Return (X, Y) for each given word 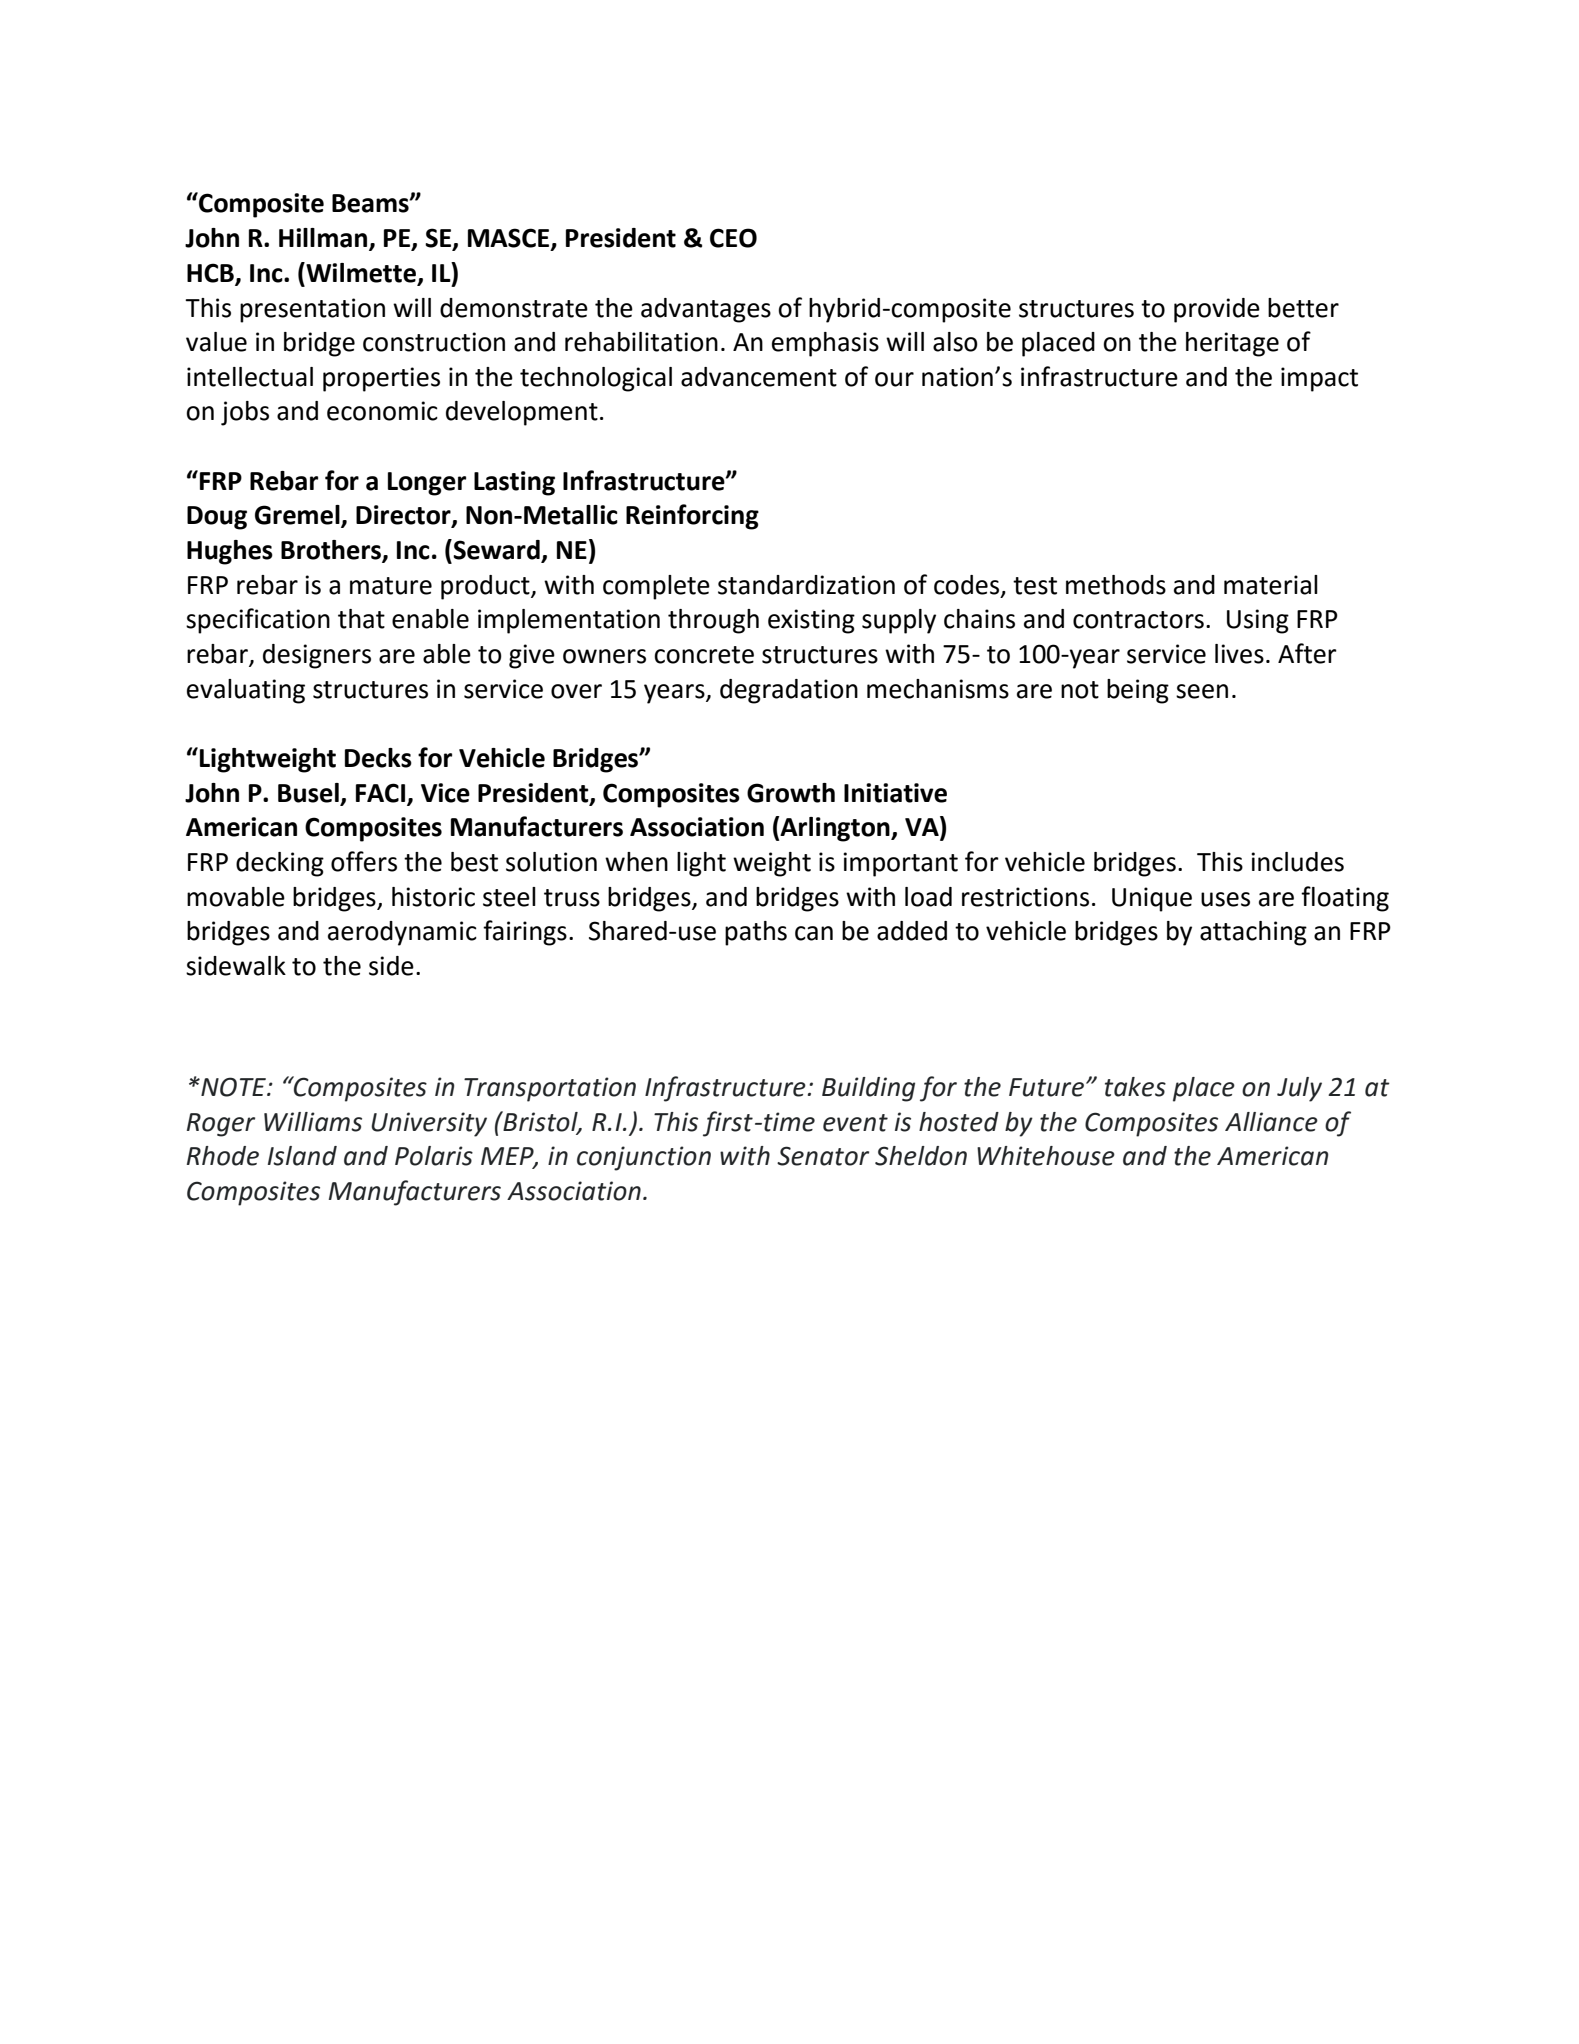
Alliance (1271, 1122)
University (429, 1124)
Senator (823, 1156)
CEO (733, 238)
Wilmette (361, 273)
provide (1217, 310)
